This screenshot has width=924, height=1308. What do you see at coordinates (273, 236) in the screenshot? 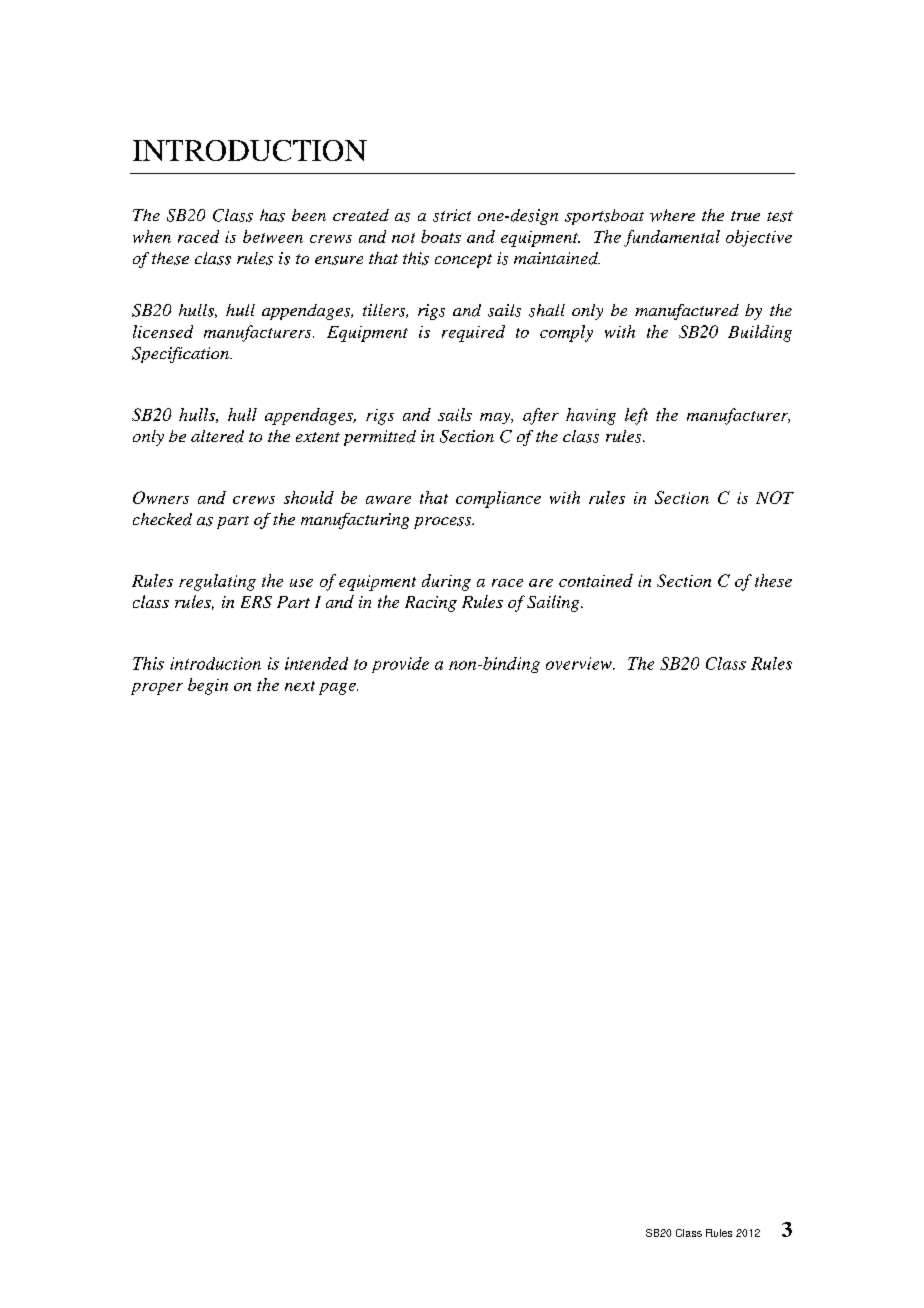
I see `between` at bounding box center [273, 236].
